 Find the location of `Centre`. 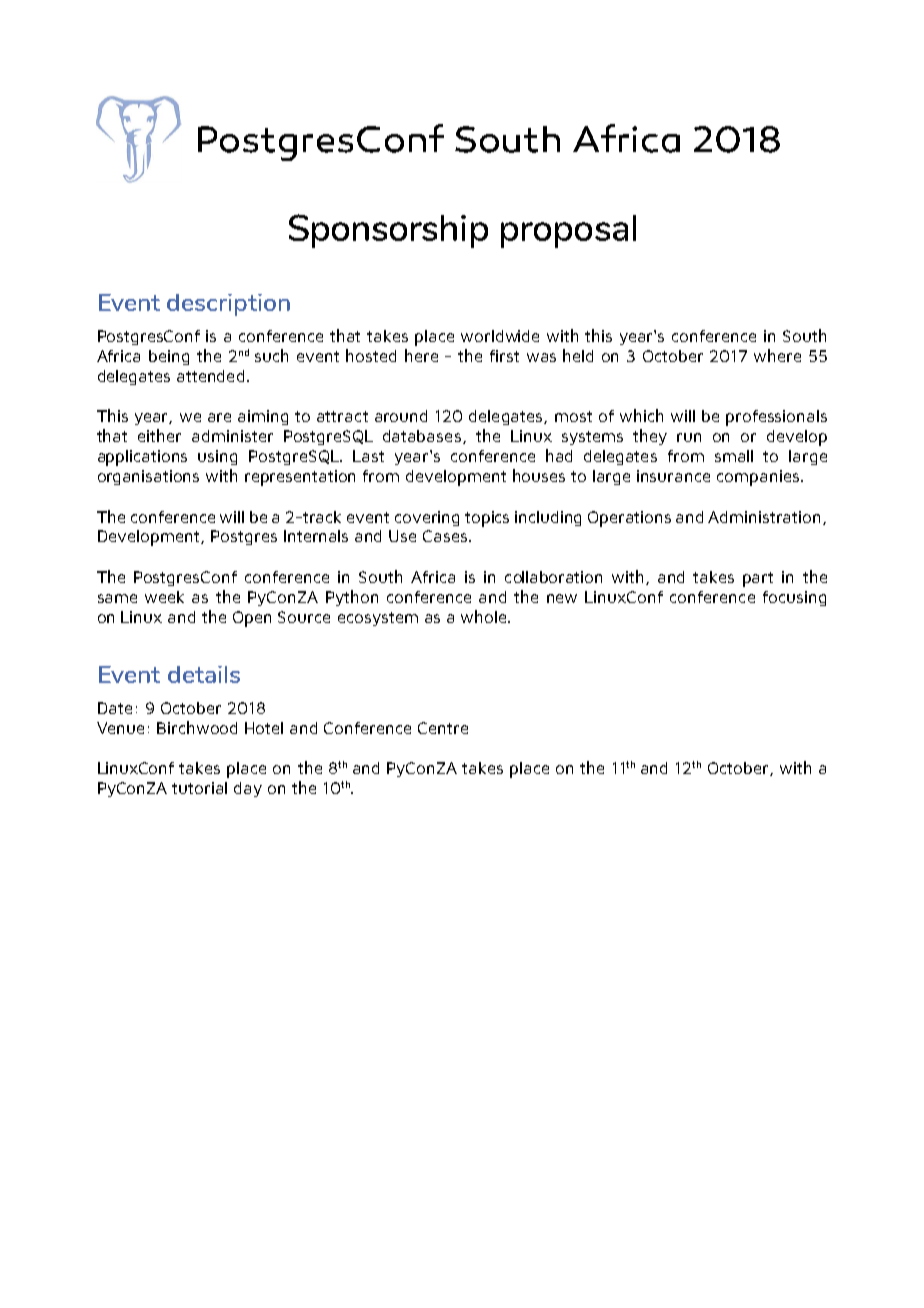

Centre is located at coordinates (443, 728).
